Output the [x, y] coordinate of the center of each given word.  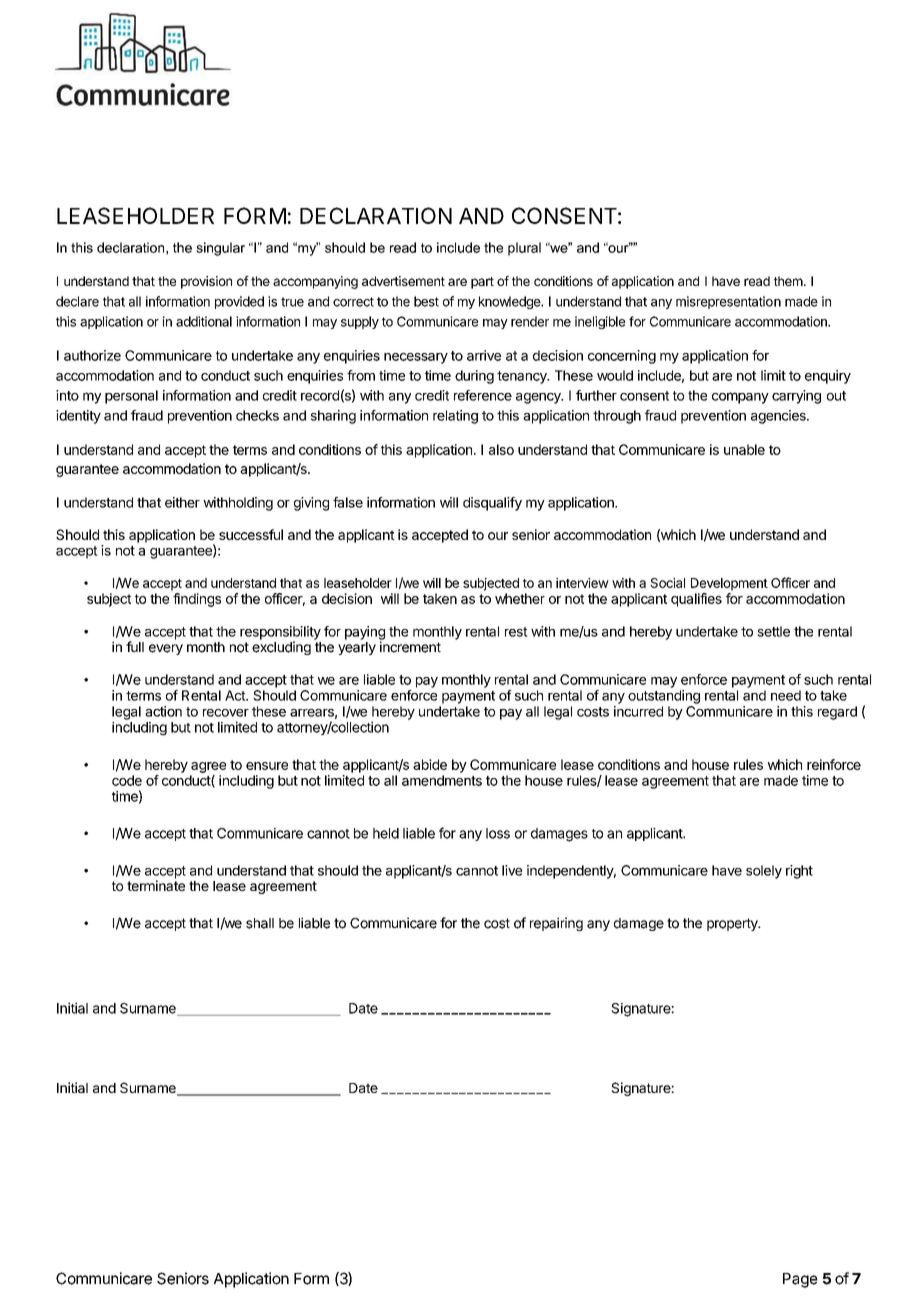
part [482, 283]
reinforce [834, 764]
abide [430, 764]
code [127, 780]
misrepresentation [728, 302]
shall [260, 923]
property [733, 924]
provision [206, 282]
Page [800, 1280]
